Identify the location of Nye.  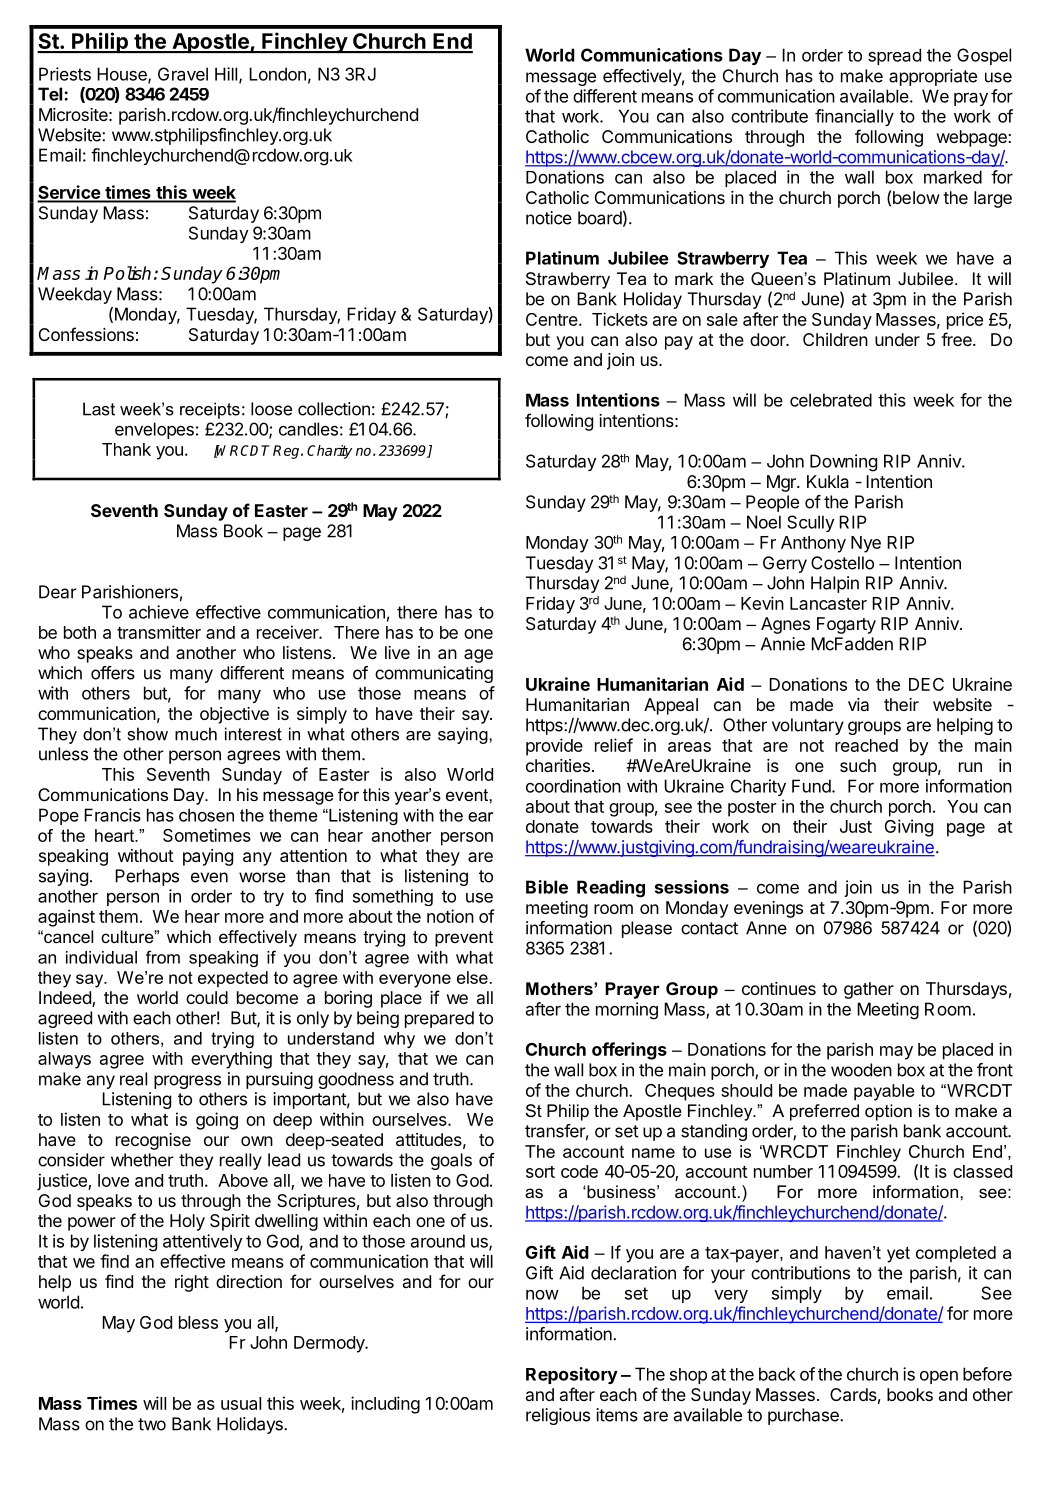
(866, 544).
